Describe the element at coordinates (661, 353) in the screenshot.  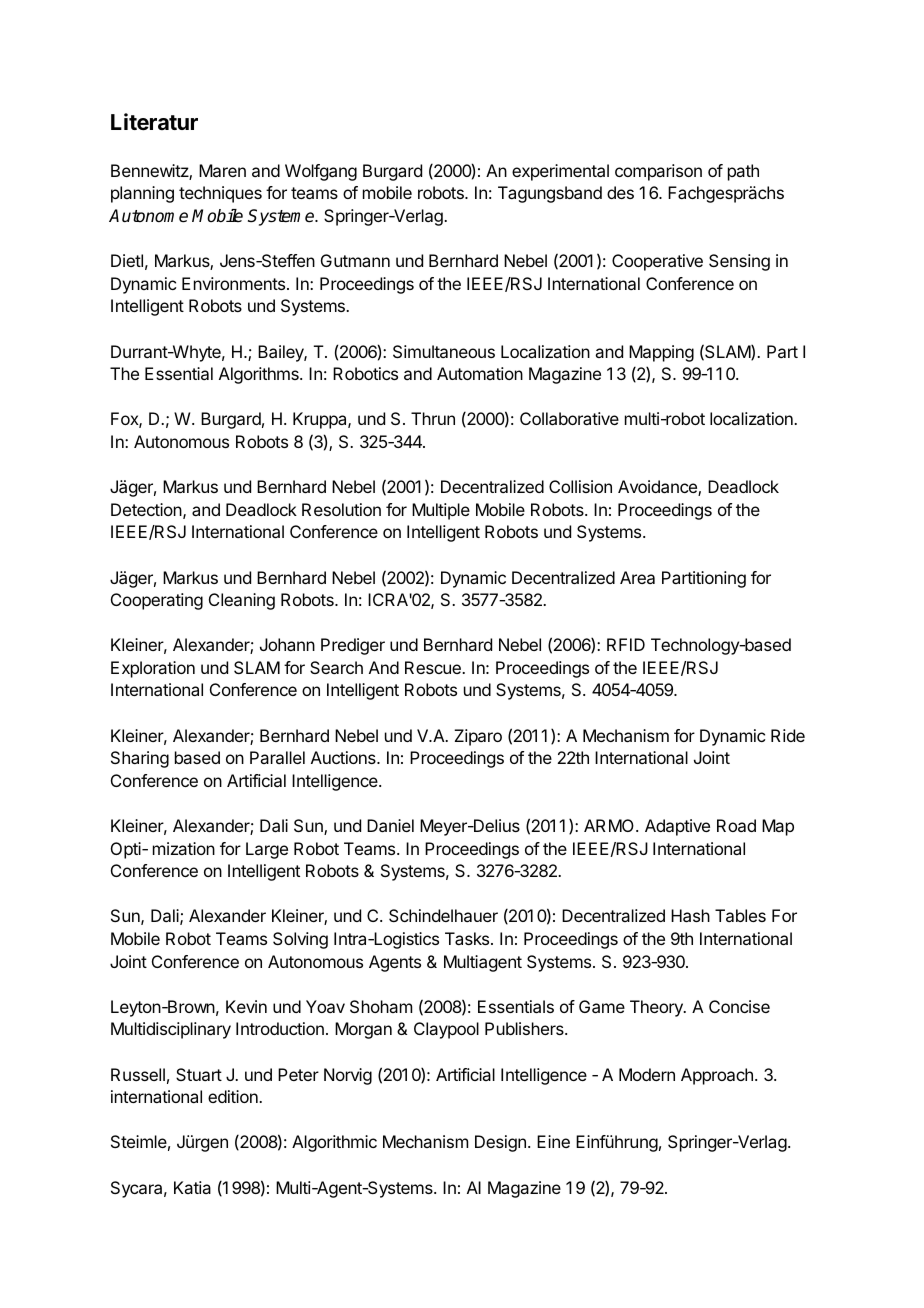
I see `Mapping` at that location.
